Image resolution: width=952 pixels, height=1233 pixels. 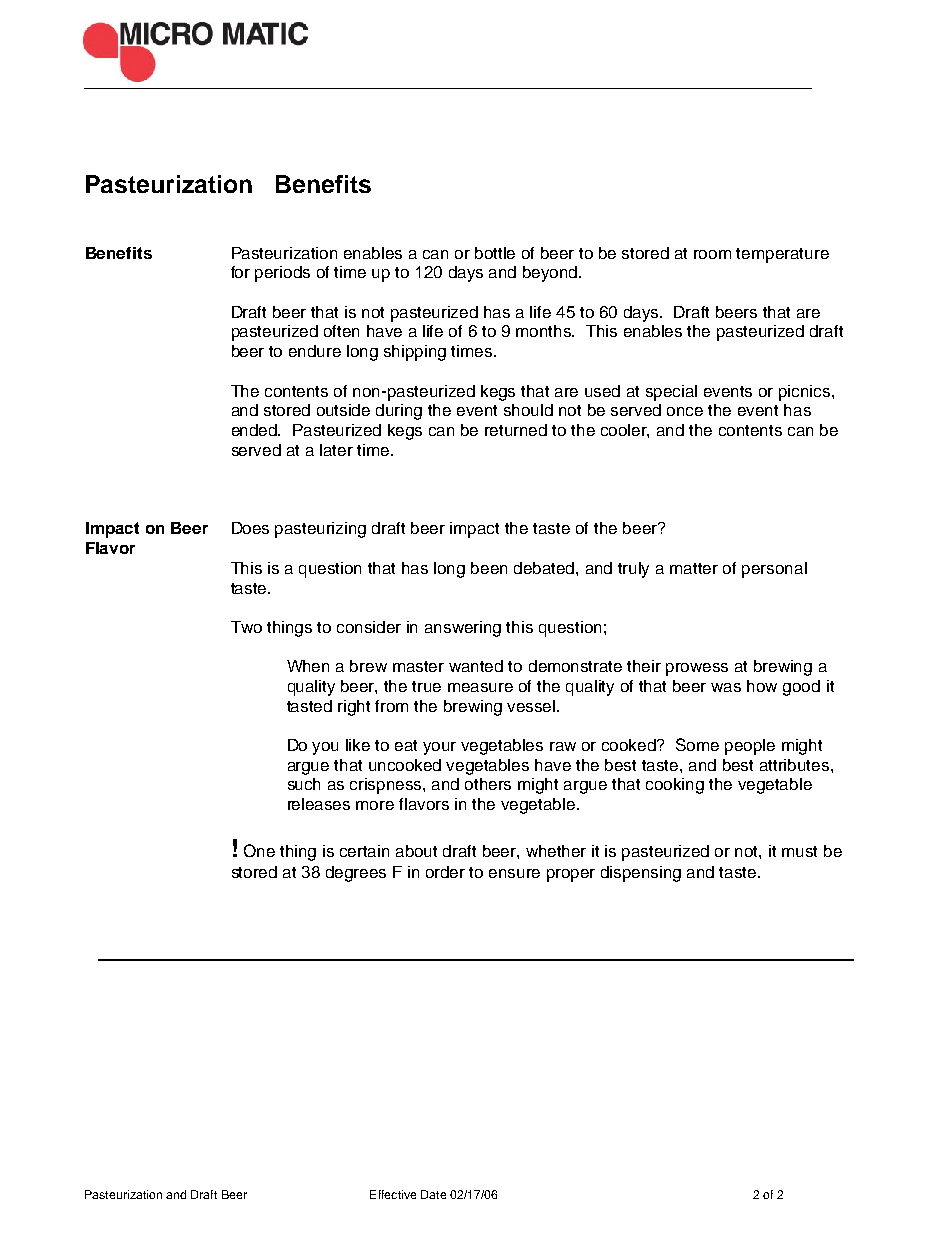 I want to click on periods, so click(x=282, y=274).
